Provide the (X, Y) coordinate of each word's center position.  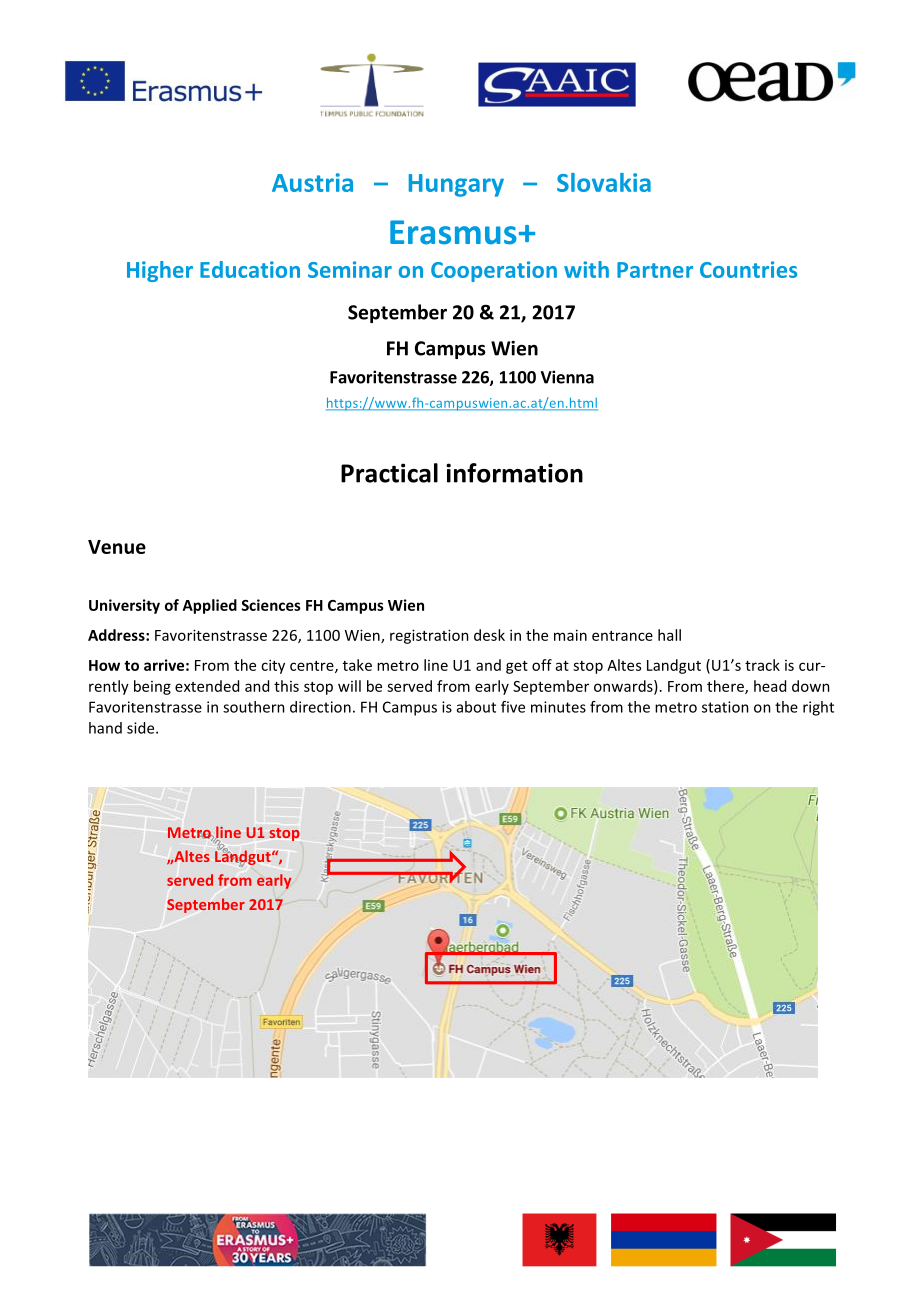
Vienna (567, 377)
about (476, 707)
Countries (748, 269)
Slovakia (604, 182)
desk (489, 635)
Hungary (456, 185)
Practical (389, 473)
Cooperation (494, 271)
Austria (312, 182)
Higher (160, 271)
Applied (210, 606)
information (514, 473)
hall (669, 635)
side (142, 728)
